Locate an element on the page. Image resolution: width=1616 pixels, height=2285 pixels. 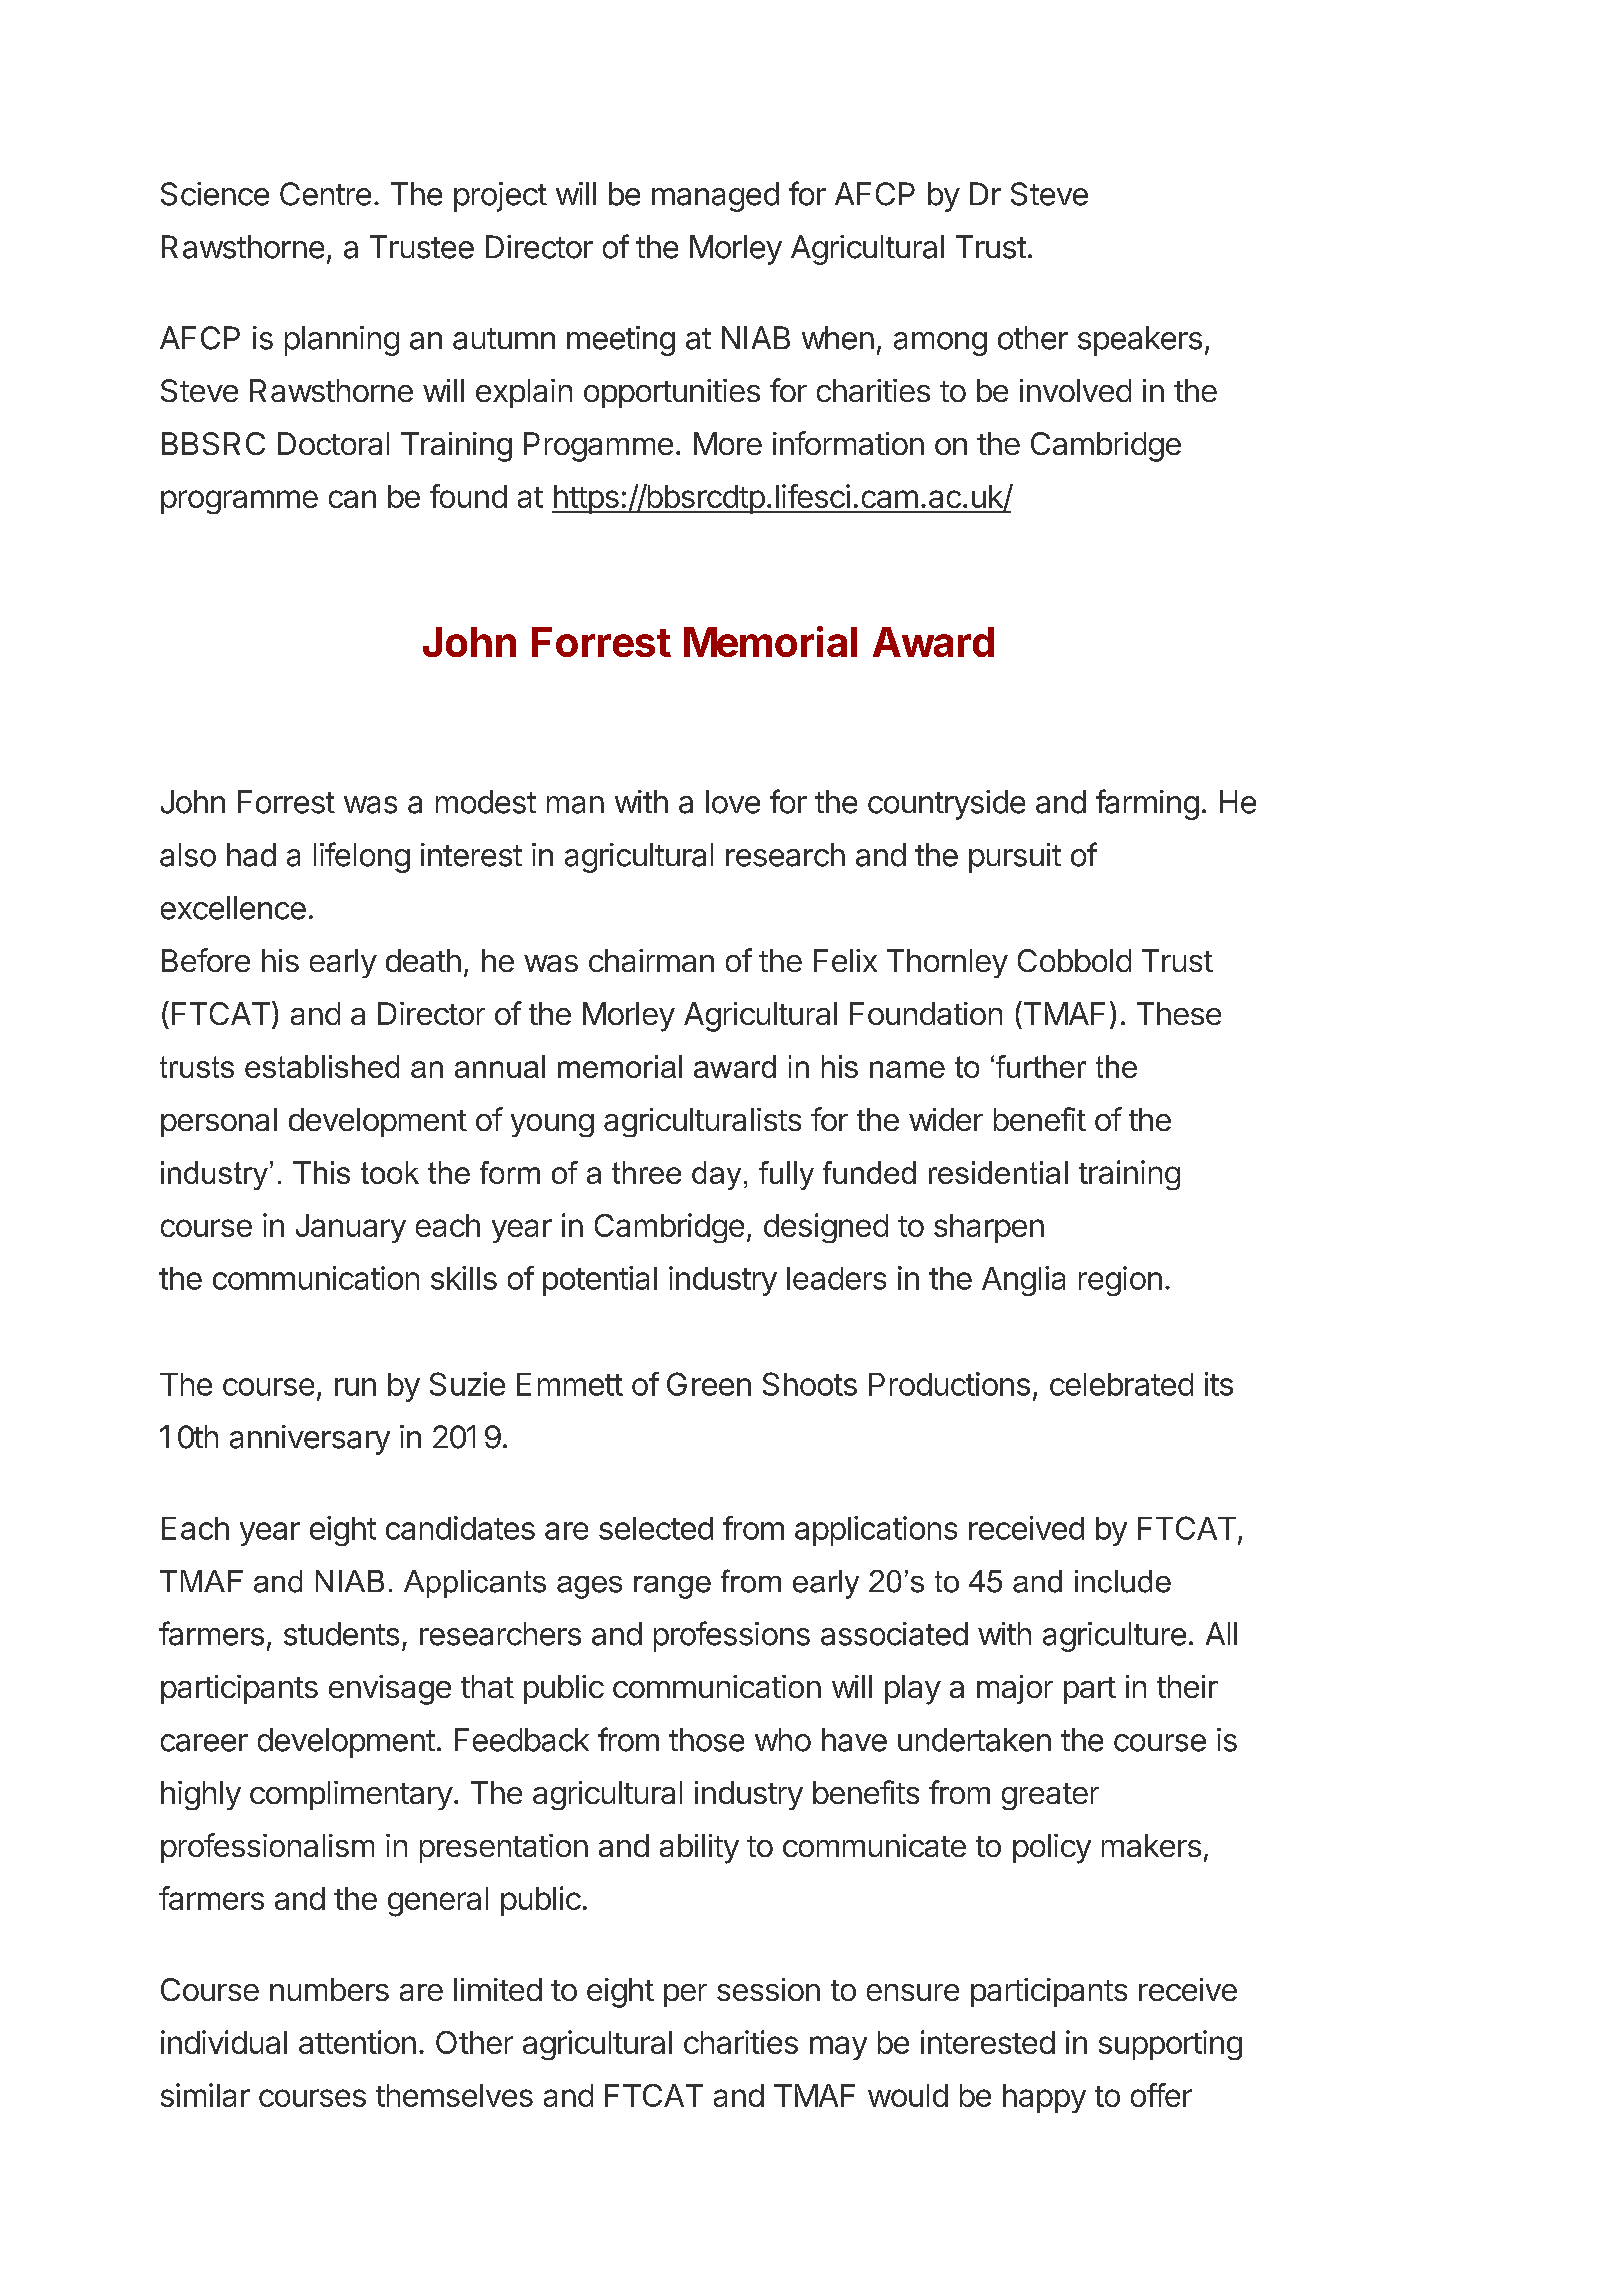
These is located at coordinates (1179, 1013).
